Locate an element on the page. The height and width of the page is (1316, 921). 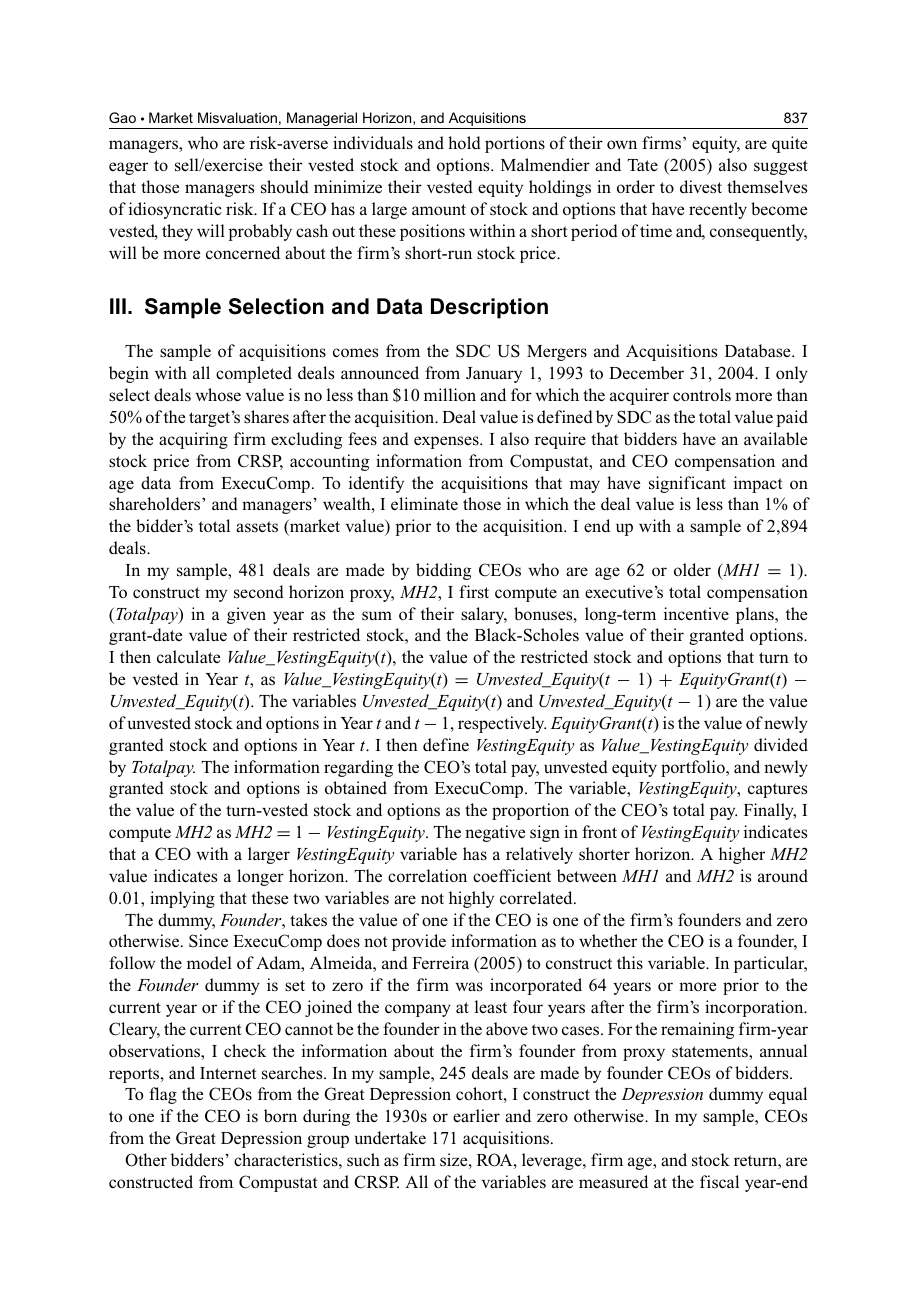
higher is located at coordinates (742, 855).
